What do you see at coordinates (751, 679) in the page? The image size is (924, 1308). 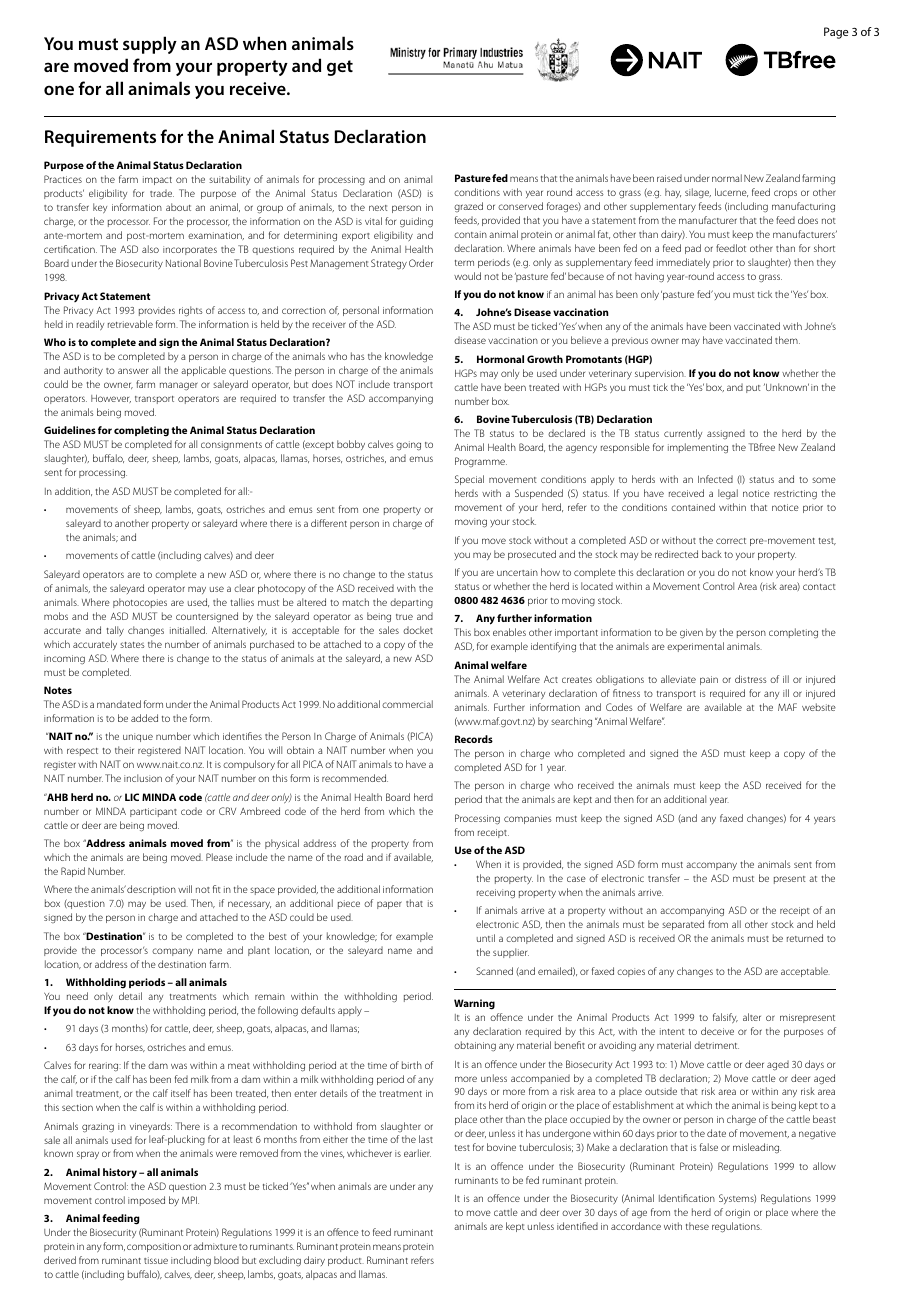 I see `distress` at bounding box center [751, 679].
